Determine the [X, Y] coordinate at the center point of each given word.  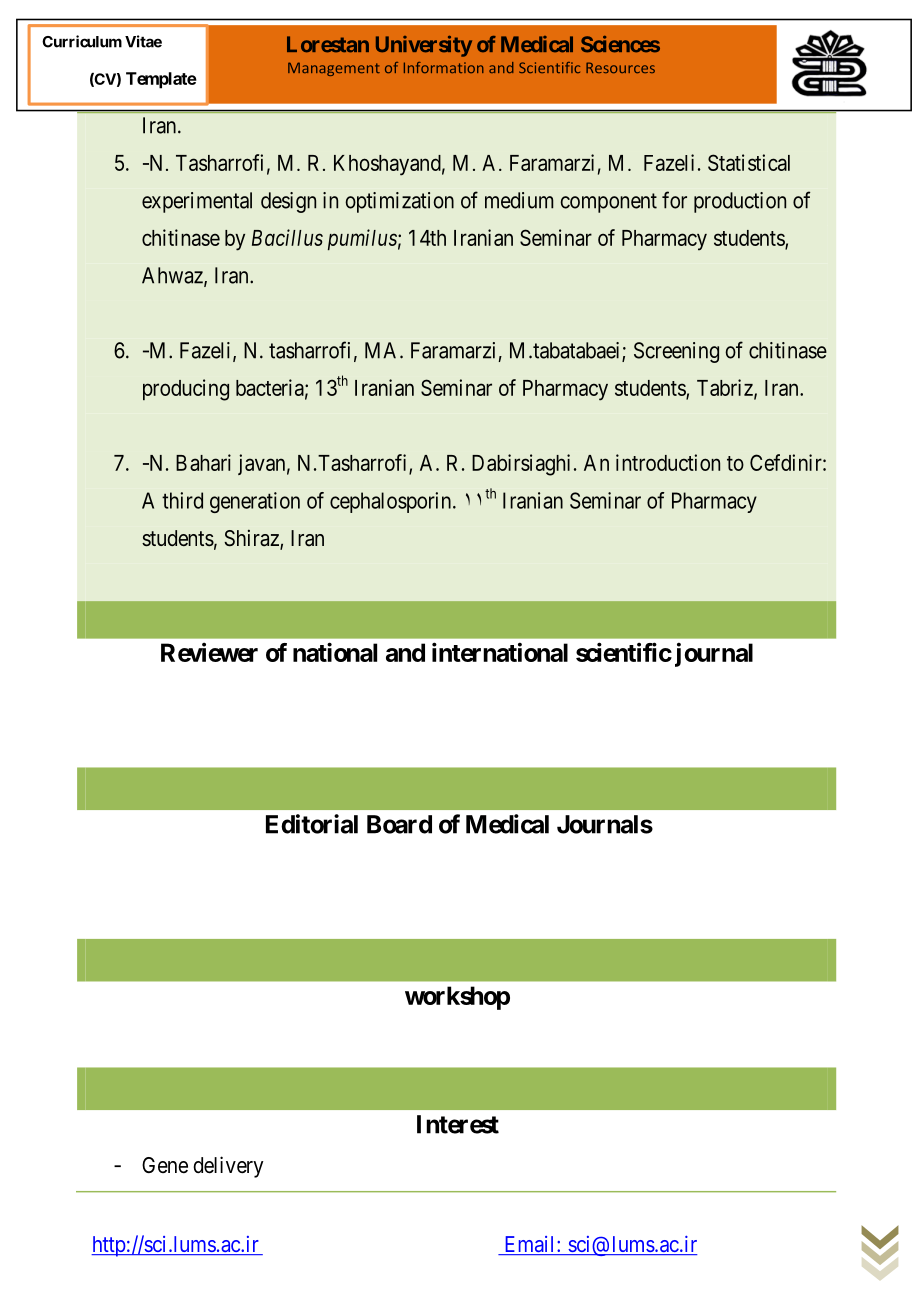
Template [161, 80]
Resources [620, 67]
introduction [668, 462]
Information [444, 67]
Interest [458, 1124]
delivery [228, 1167]
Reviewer [209, 652]
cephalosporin [392, 502]
